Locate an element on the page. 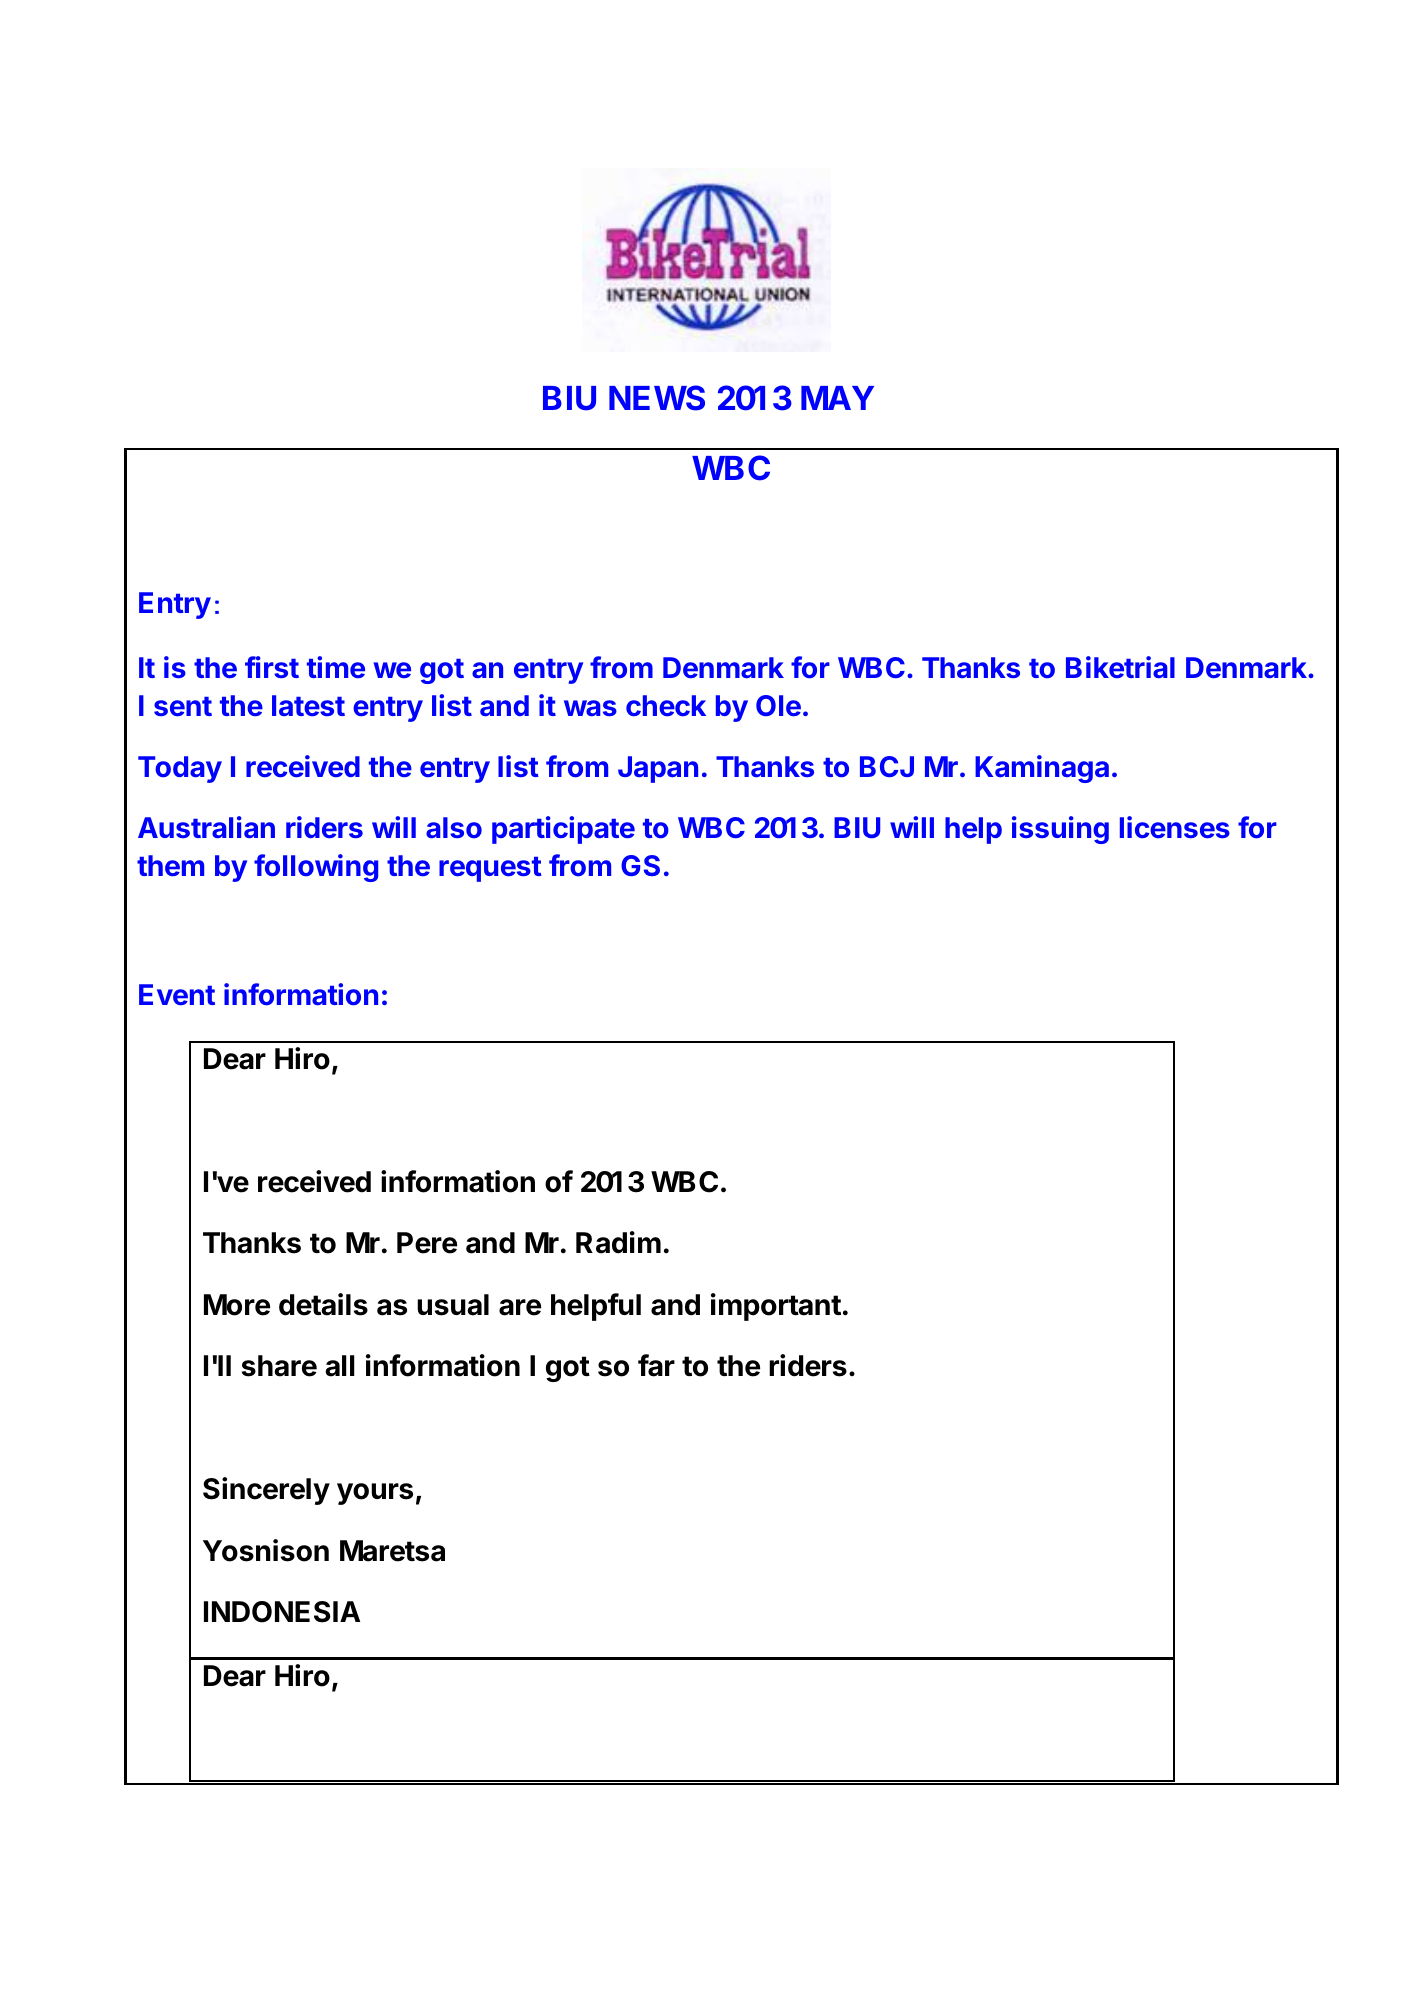 This image has width=1414, height=2000. NEWS is located at coordinates (657, 398).
